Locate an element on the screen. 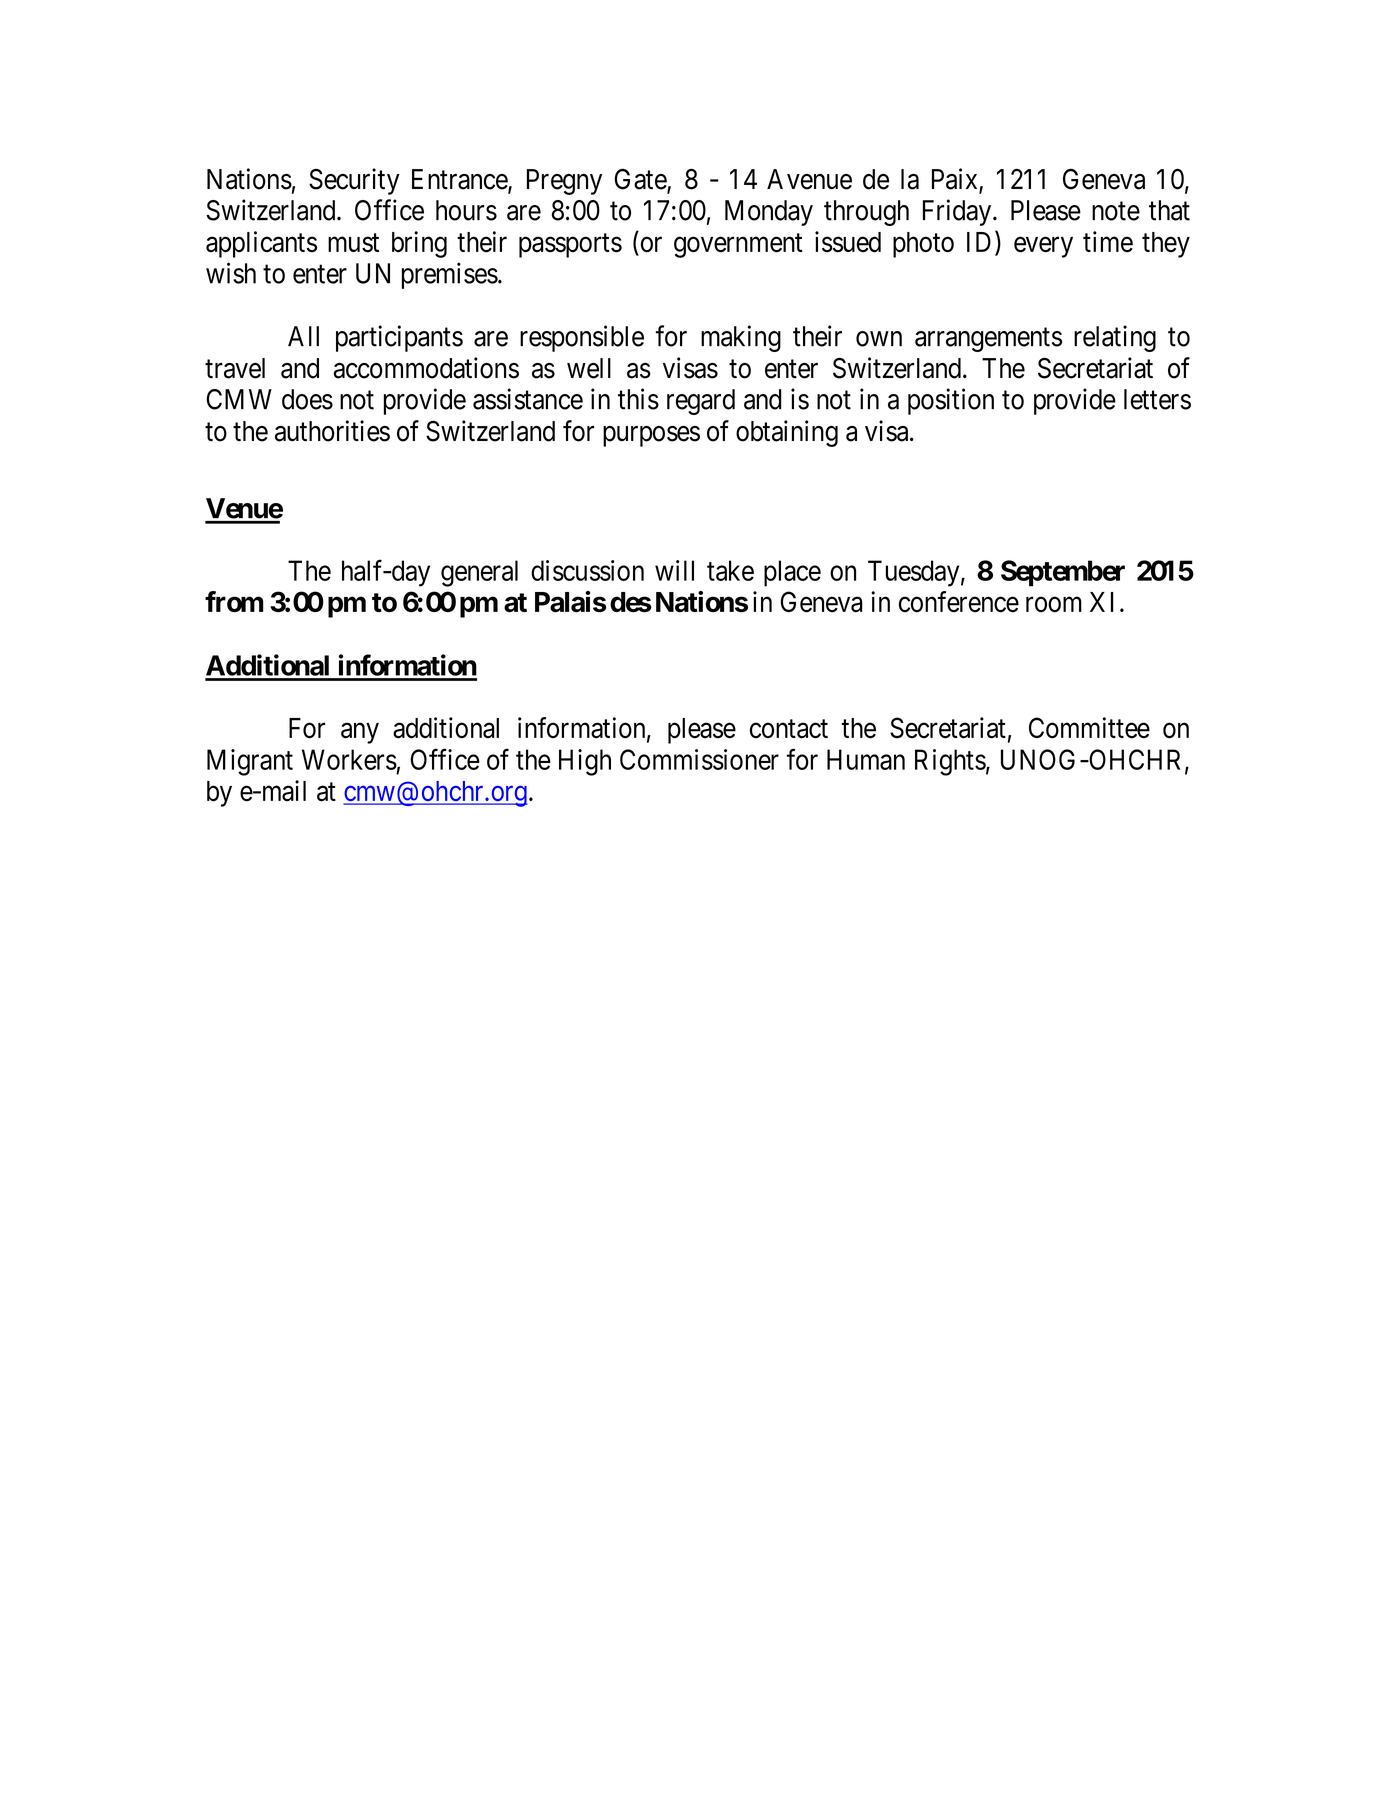 This screenshot has width=1396, height=1807. room is located at coordinates (1054, 605).
